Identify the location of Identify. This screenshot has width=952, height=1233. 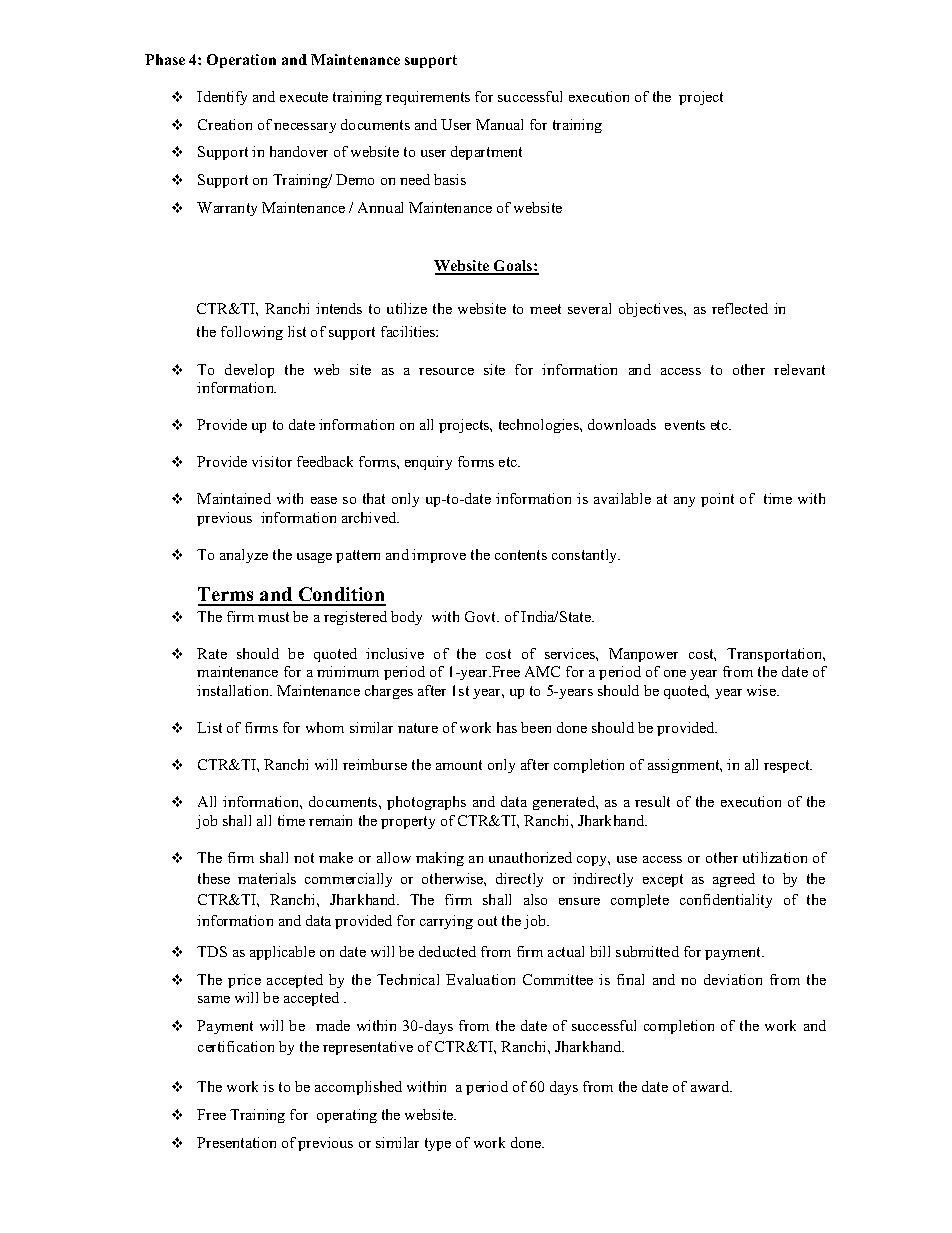
(222, 98).
